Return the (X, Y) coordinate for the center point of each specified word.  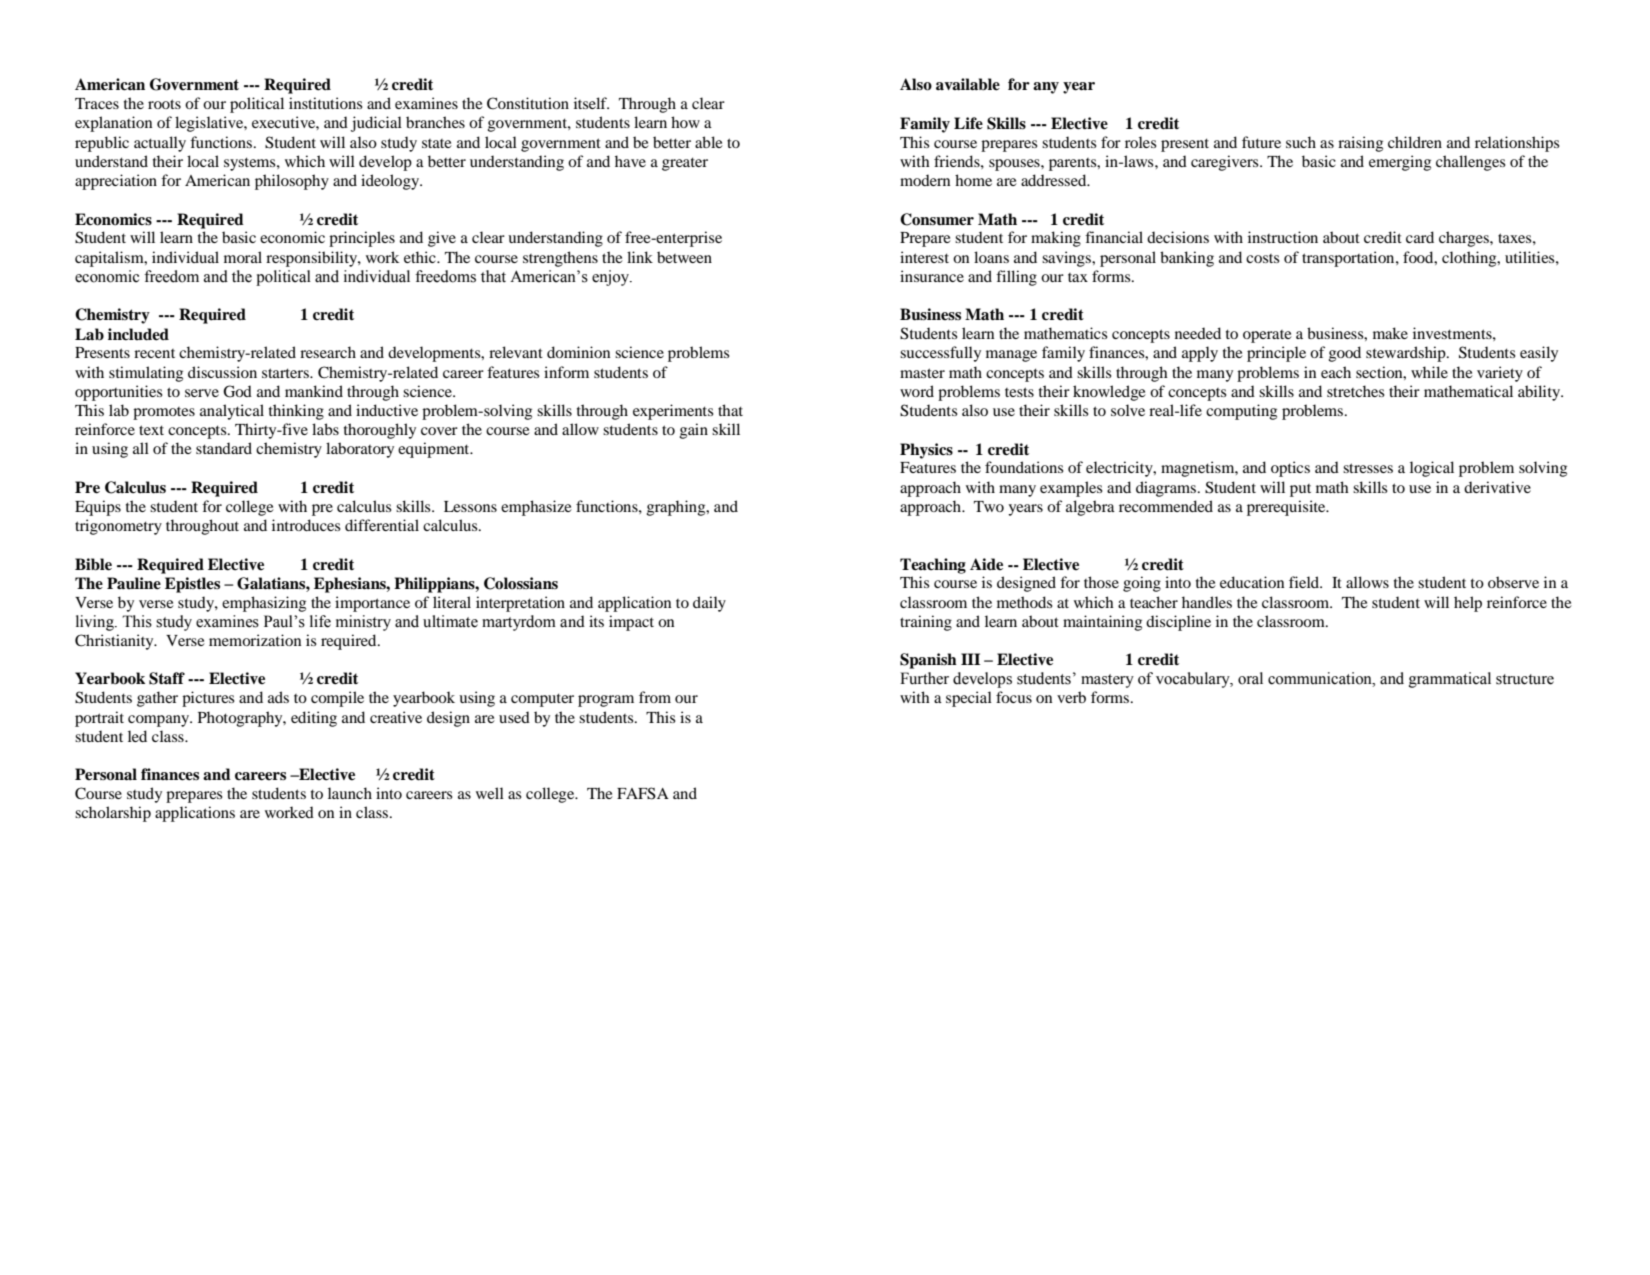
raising (1360, 144)
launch (350, 793)
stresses (1368, 468)
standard (224, 448)
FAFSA (643, 793)
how (685, 122)
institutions (326, 103)
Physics (926, 451)
